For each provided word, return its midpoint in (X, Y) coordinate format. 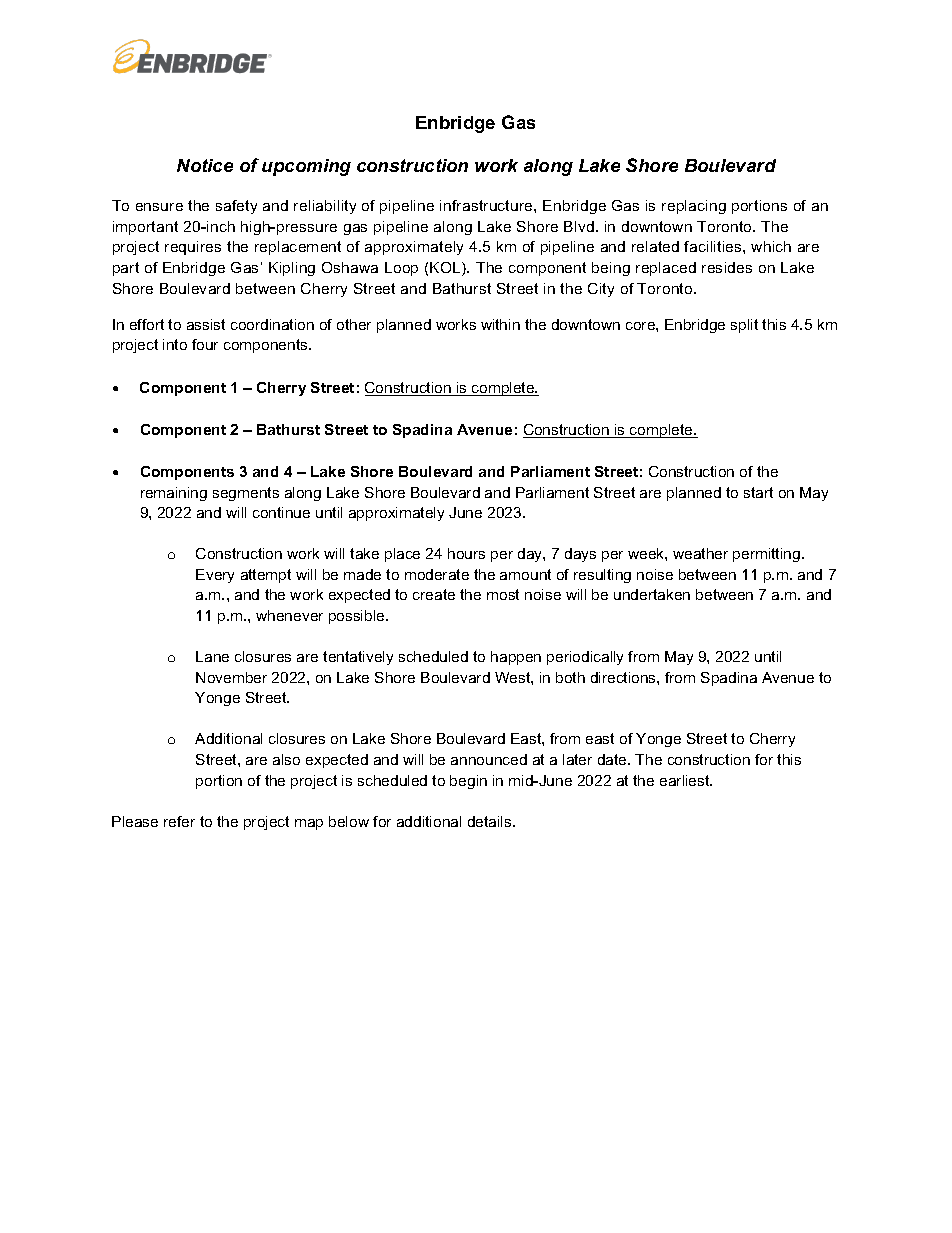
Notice (205, 165)
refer (179, 821)
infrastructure (487, 205)
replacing (694, 207)
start (758, 492)
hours (466, 553)
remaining (174, 494)
